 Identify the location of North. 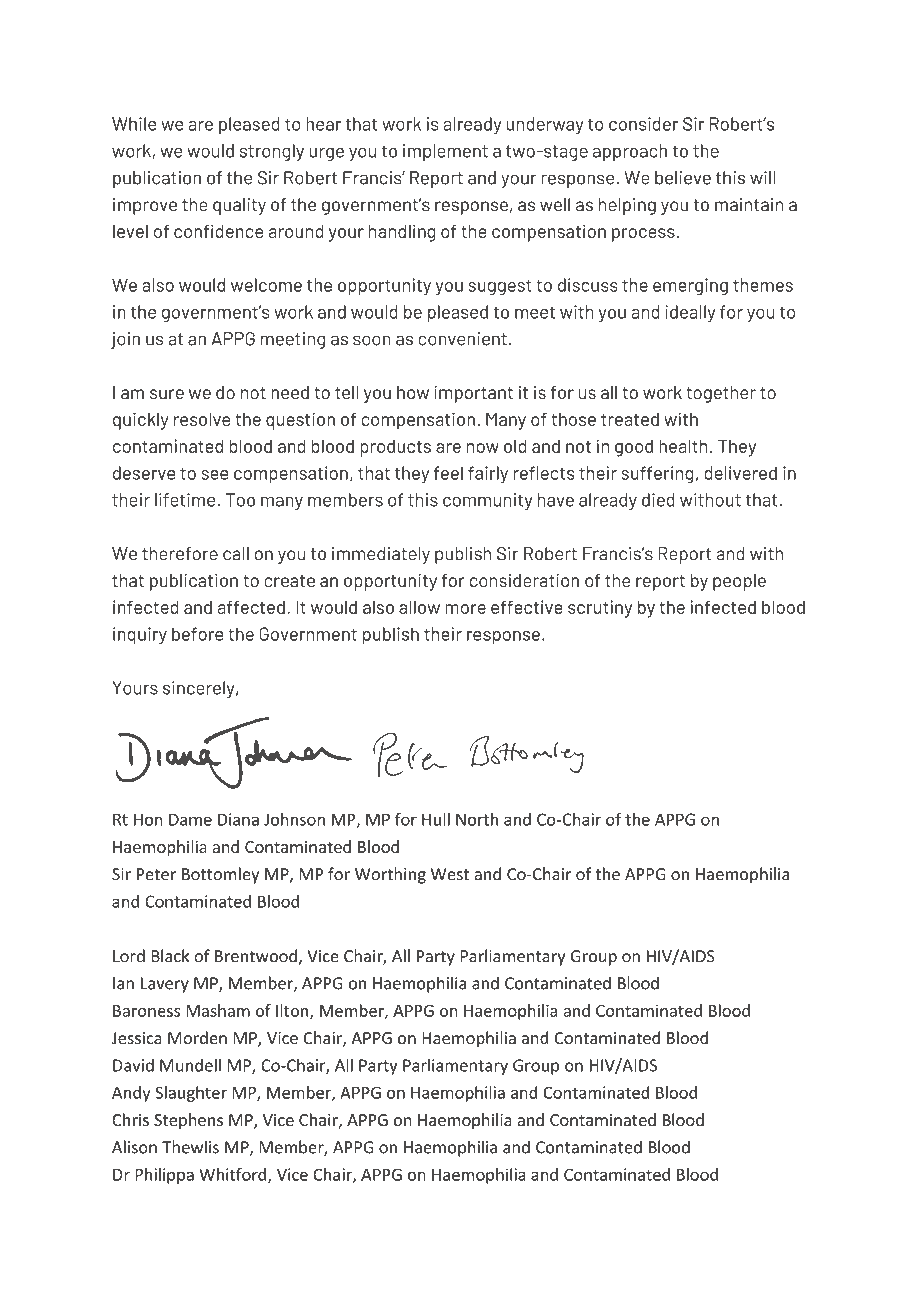
(477, 819).
